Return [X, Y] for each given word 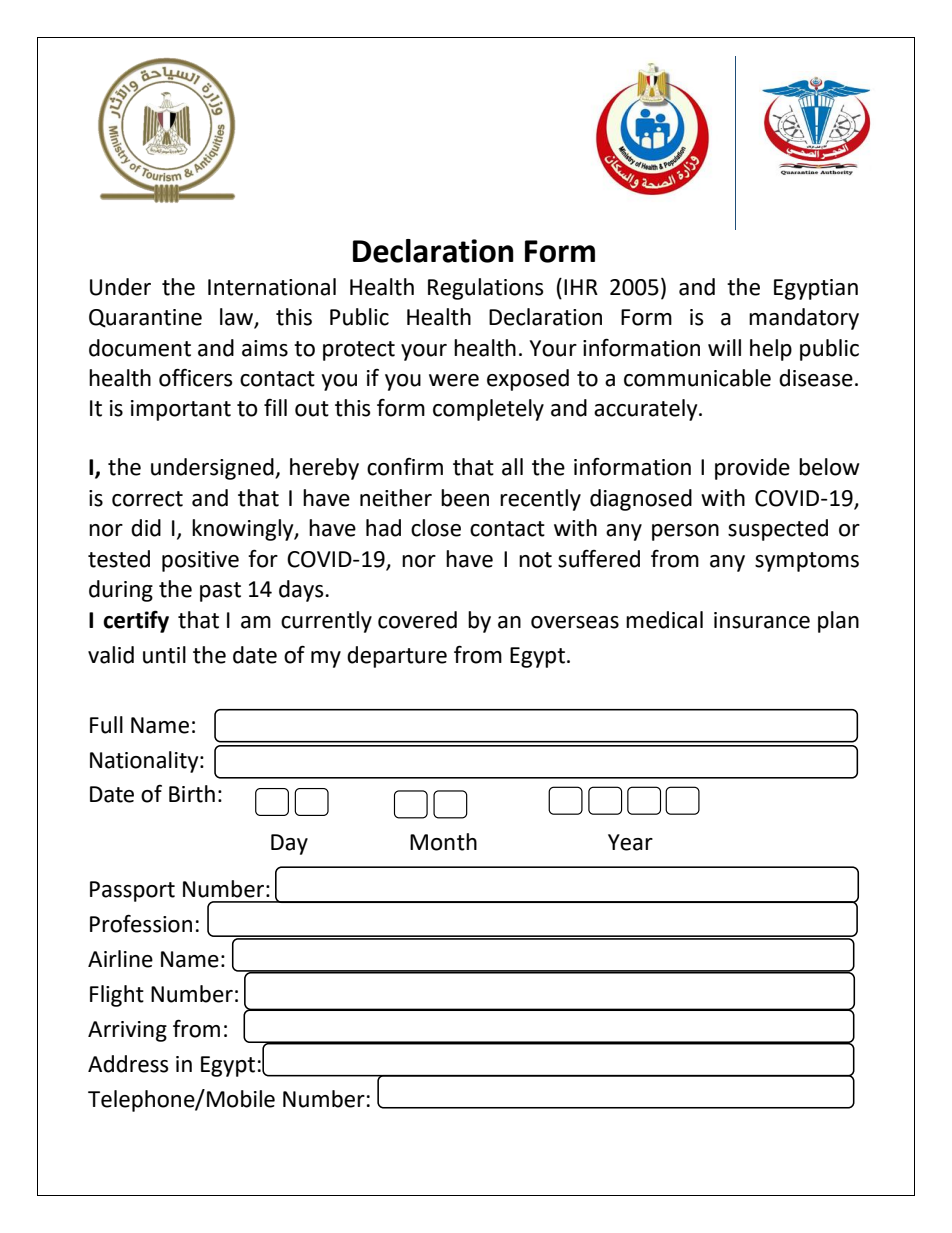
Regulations [486, 289]
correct [147, 499]
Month [443, 842]
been [465, 498]
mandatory [804, 319]
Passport [132, 891]
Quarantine [145, 318]
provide [752, 469]
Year [630, 842]
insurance [762, 620]
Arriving [127, 1031]
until [164, 655]
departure [397, 657]
